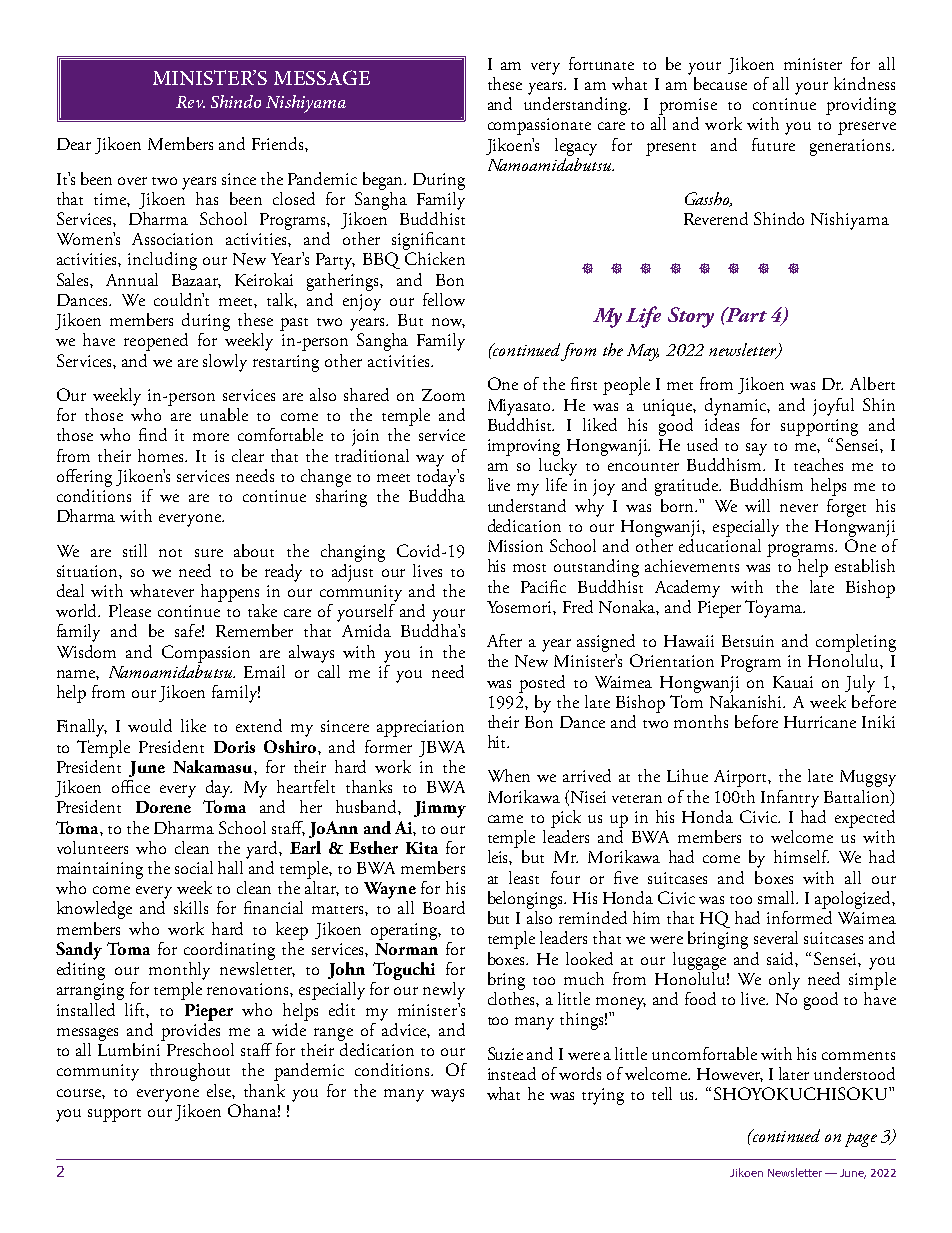  What do you see at coordinates (194, 867) in the document?
I see `social` at bounding box center [194, 867].
